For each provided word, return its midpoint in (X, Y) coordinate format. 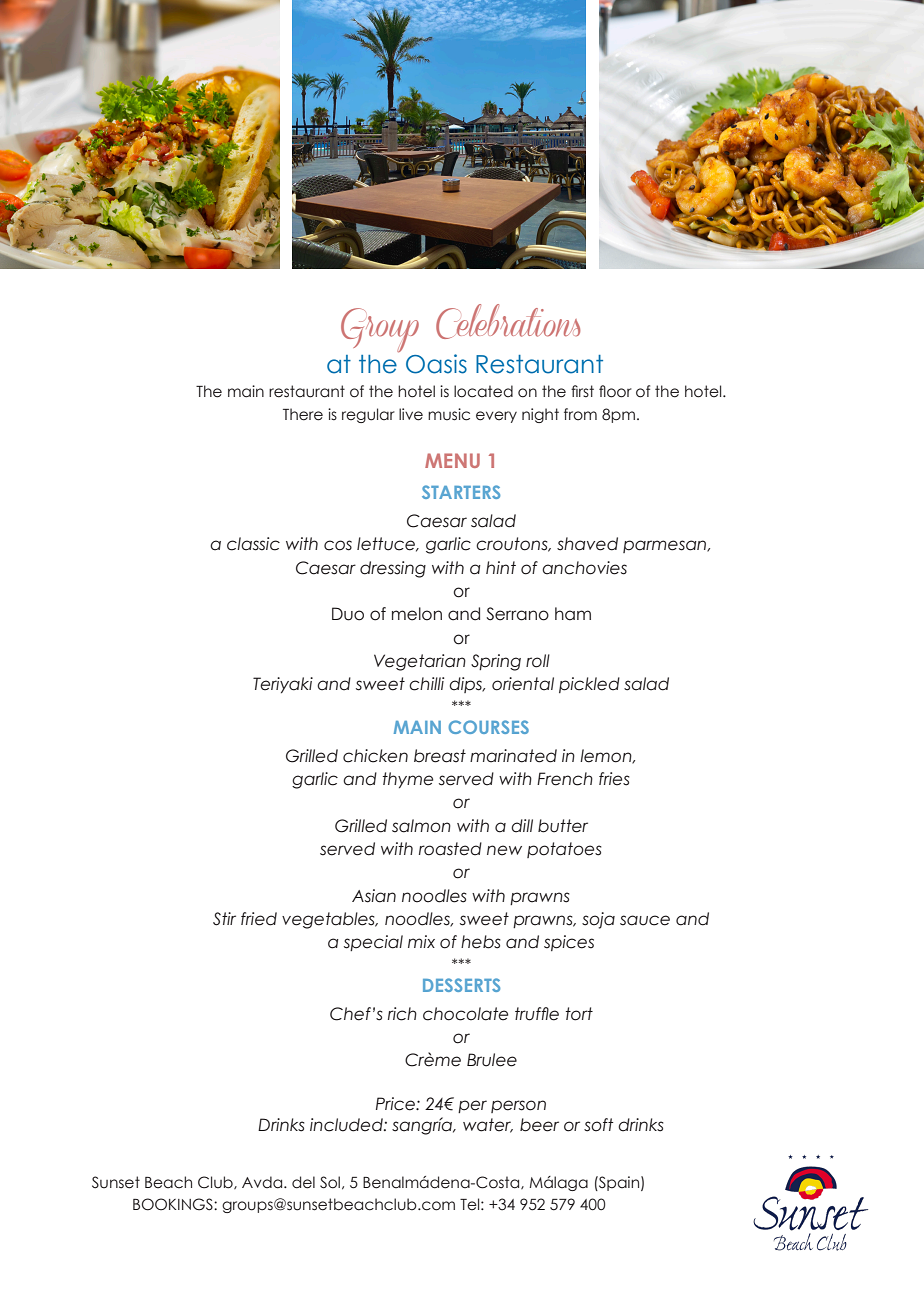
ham (573, 614)
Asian (374, 896)
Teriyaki (283, 685)
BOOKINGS (174, 1204)
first (582, 391)
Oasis (436, 364)
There (303, 414)
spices (569, 943)
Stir (224, 919)
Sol (330, 1182)
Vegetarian (420, 662)
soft (599, 1125)
